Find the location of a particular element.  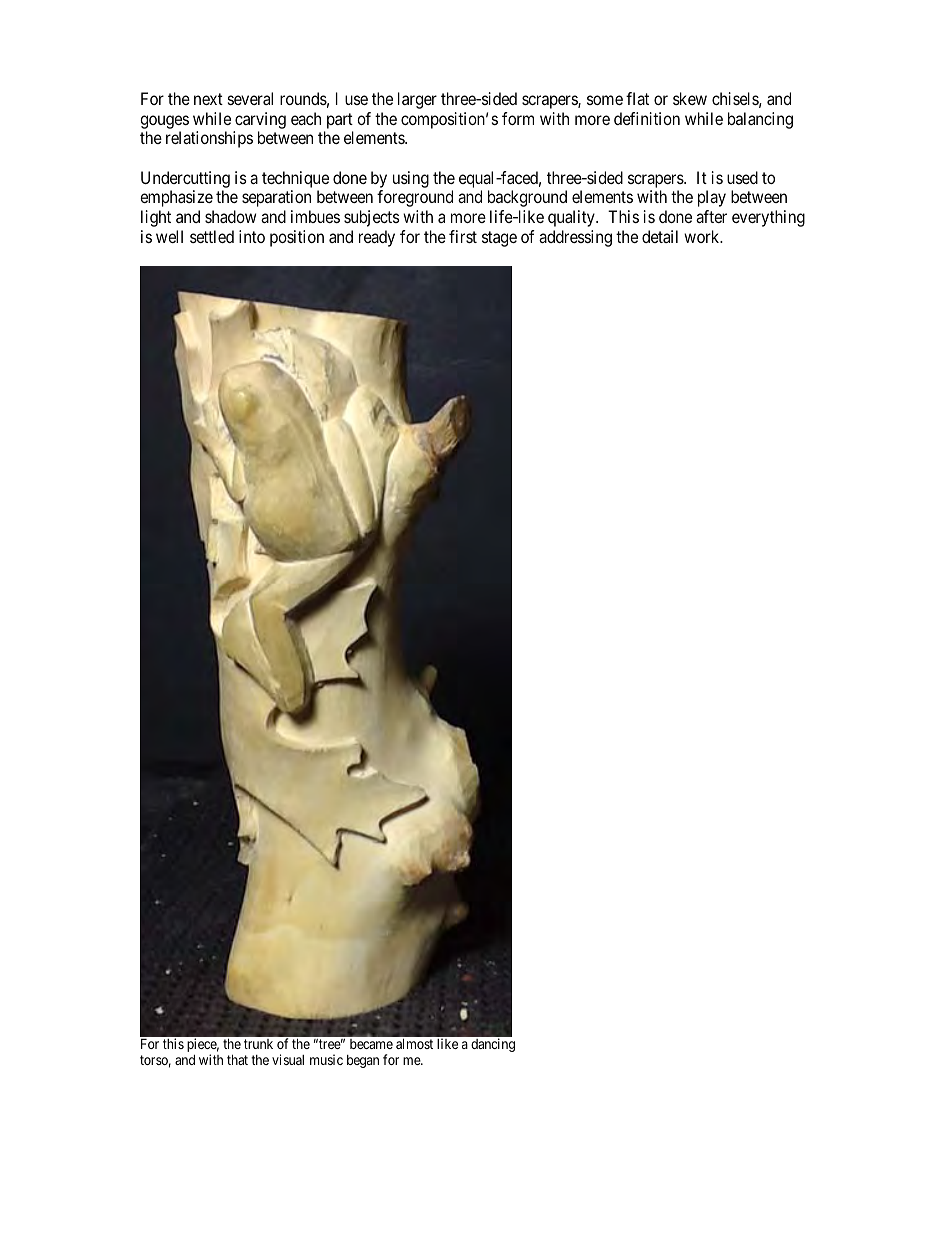

larger is located at coordinates (417, 100).
